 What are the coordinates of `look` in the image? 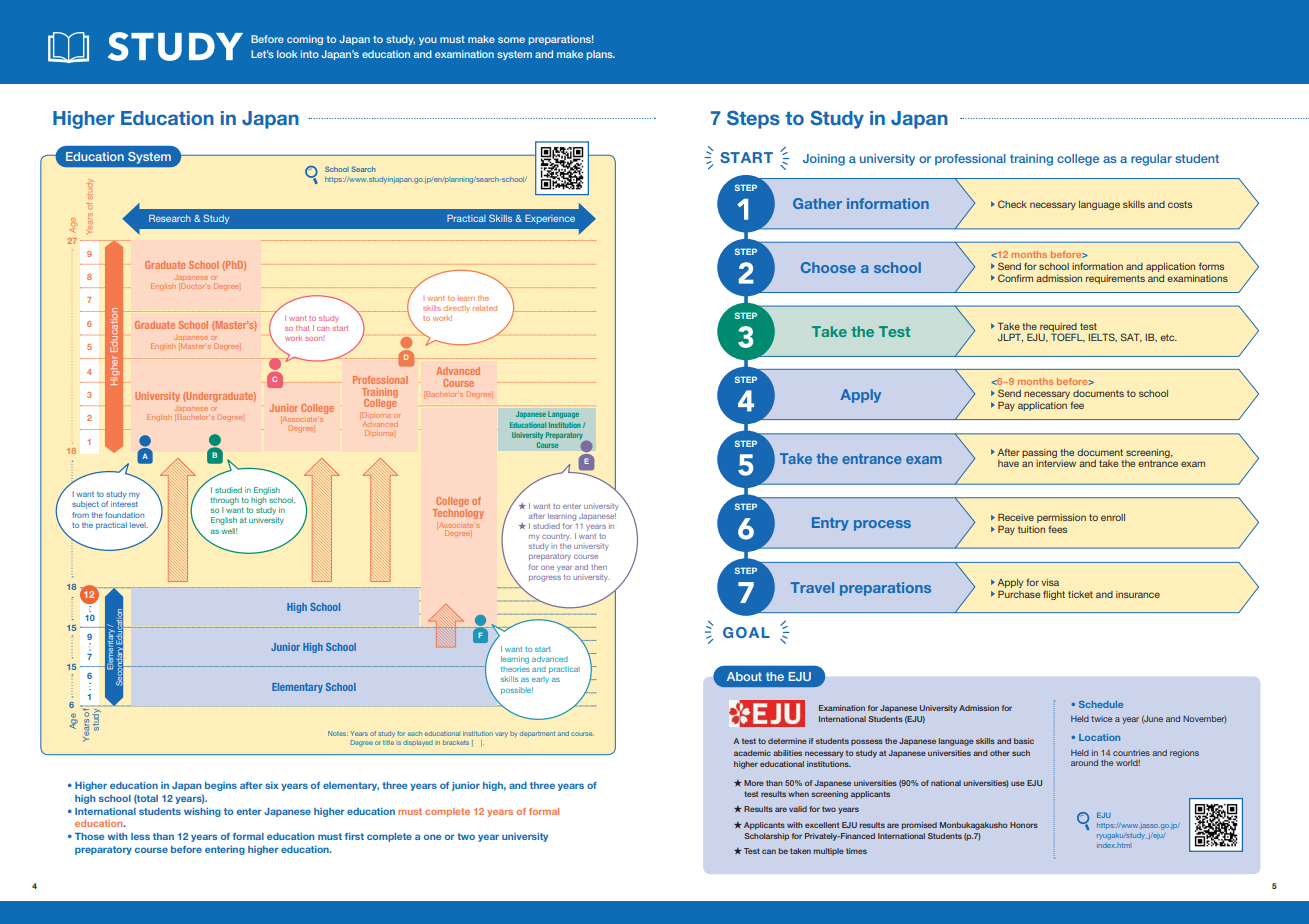 It's located at (287, 54).
